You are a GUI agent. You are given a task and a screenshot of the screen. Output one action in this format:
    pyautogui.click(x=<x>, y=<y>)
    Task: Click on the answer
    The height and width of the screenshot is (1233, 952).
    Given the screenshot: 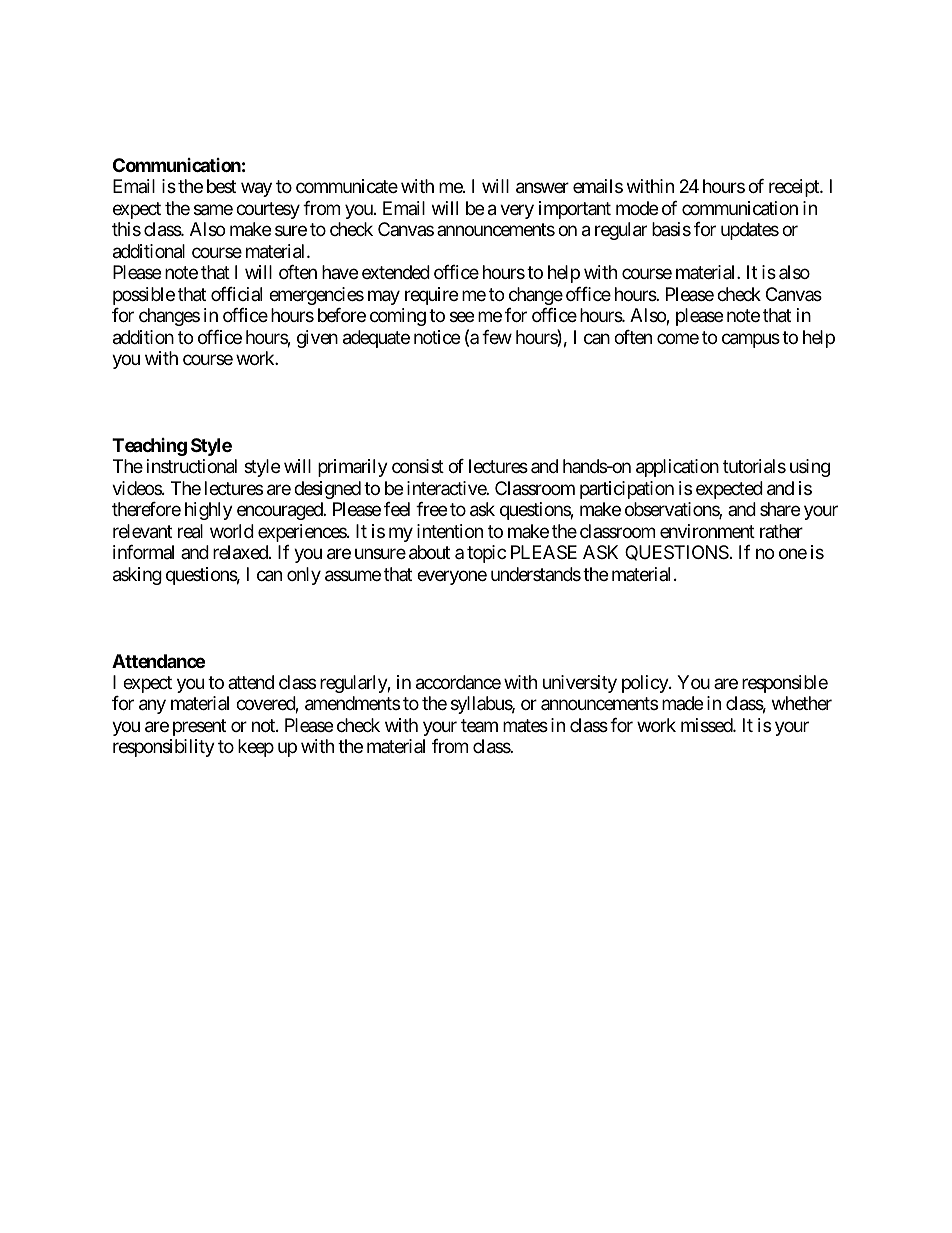 What is the action you would take?
    pyautogui.click(x=542, y=188)
